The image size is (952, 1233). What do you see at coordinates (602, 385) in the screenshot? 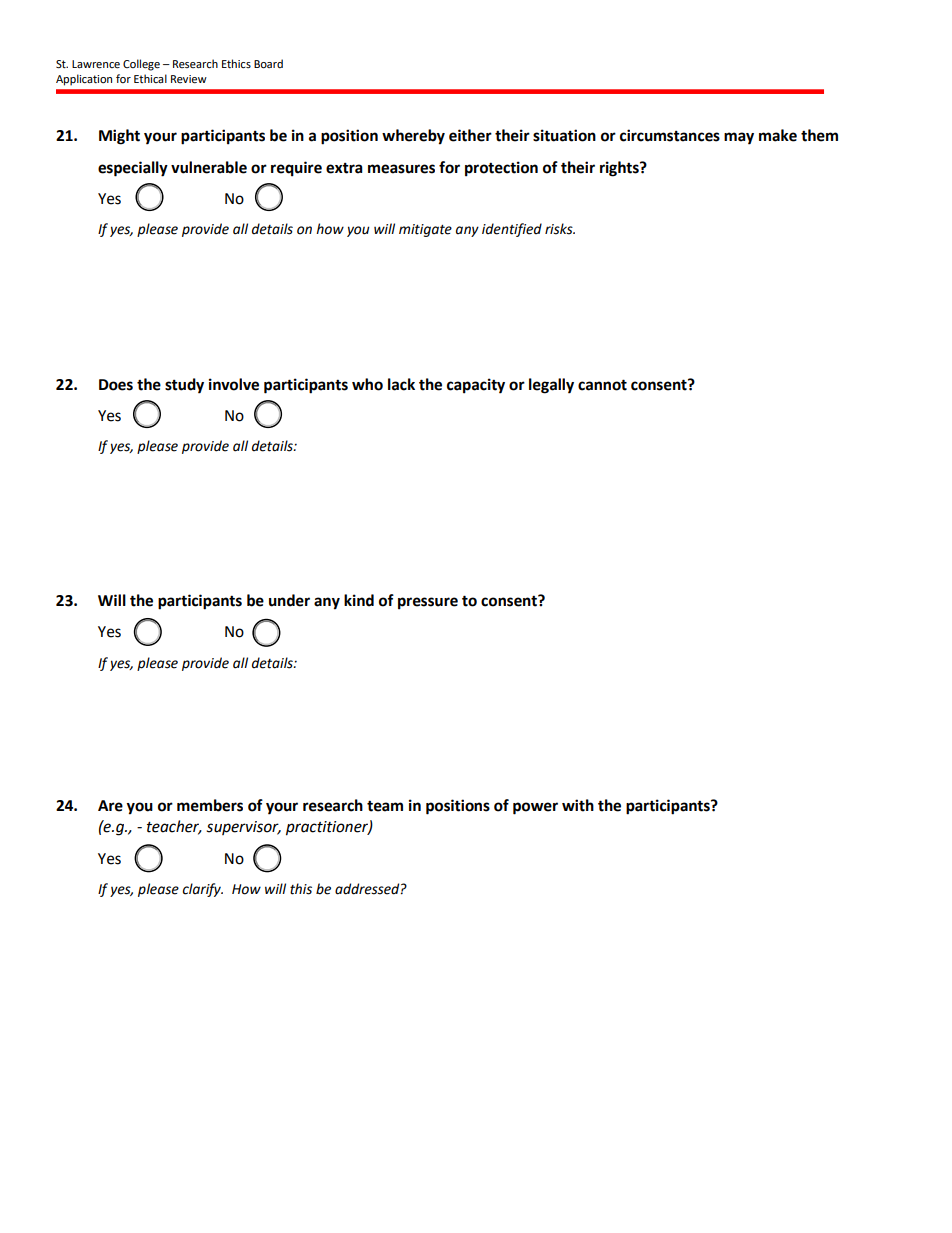
I see `cannot` at bounding box center [602, 385].
